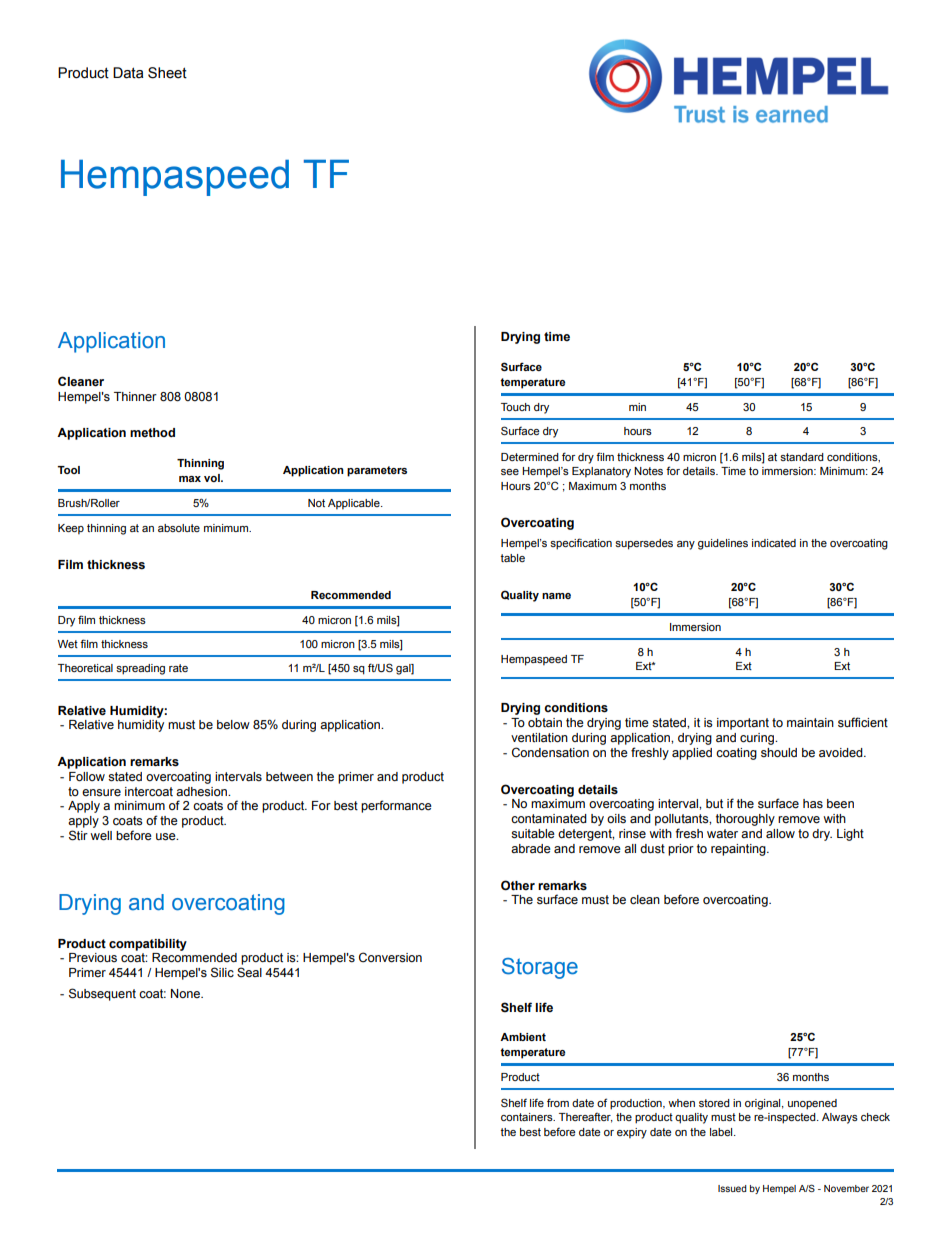 Image resolution: width=952 pixels, height=1233 pixels. What do you see at coordinates (128, 73) in the screenshot?
I see `Data` at bounding box center [128, 73].
